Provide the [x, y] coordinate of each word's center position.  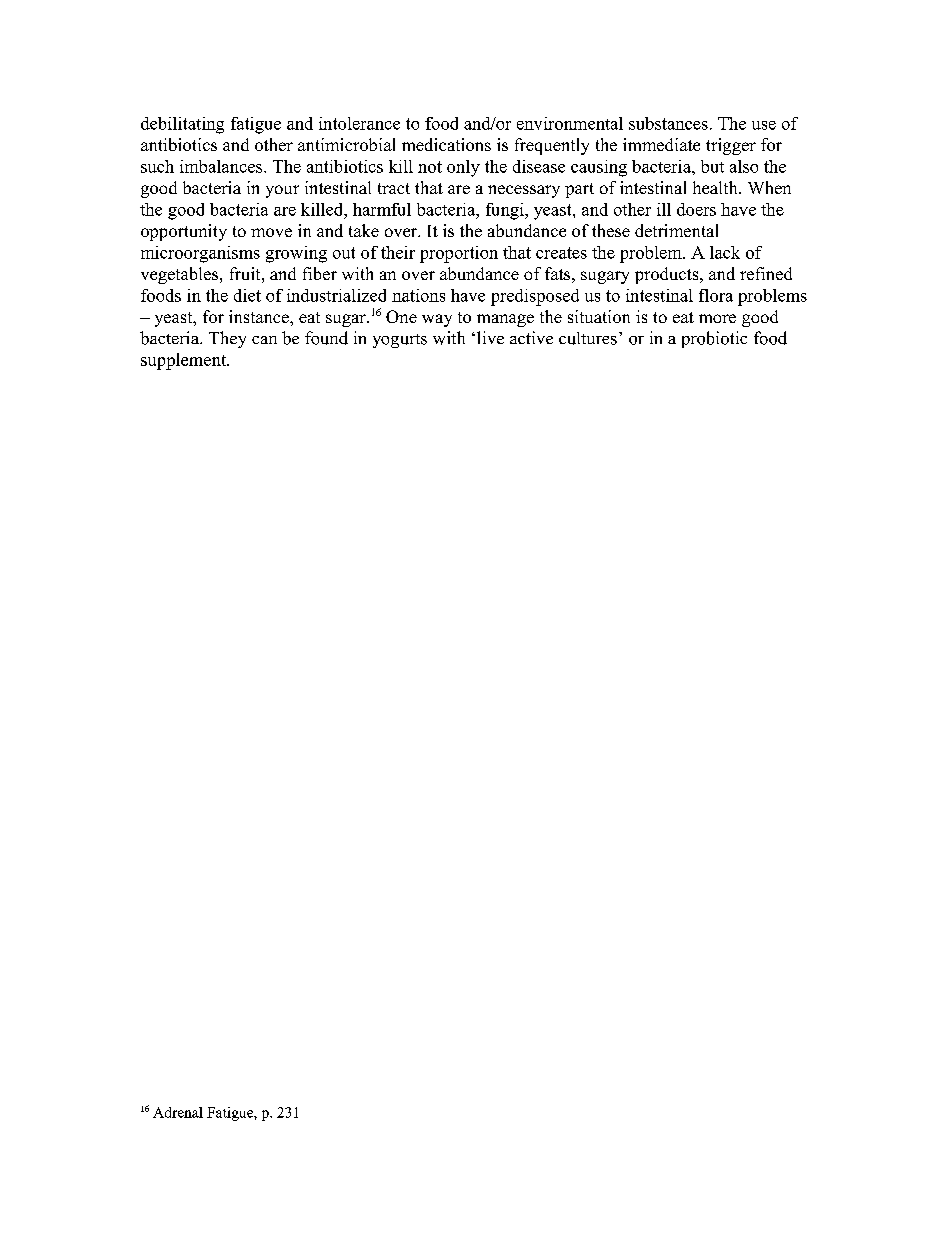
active [531, 337]
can [264, 340]
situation [599, 316]
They [227, 339]
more [717, 318]
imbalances [222, 166]
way [437, 320]
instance [260, 316]
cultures [588, 338]
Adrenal [178, 1112]
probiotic [714, 339]
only [463, 168]
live [490, 337]
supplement [185, 361]
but [712, 166]
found [326, 338]
